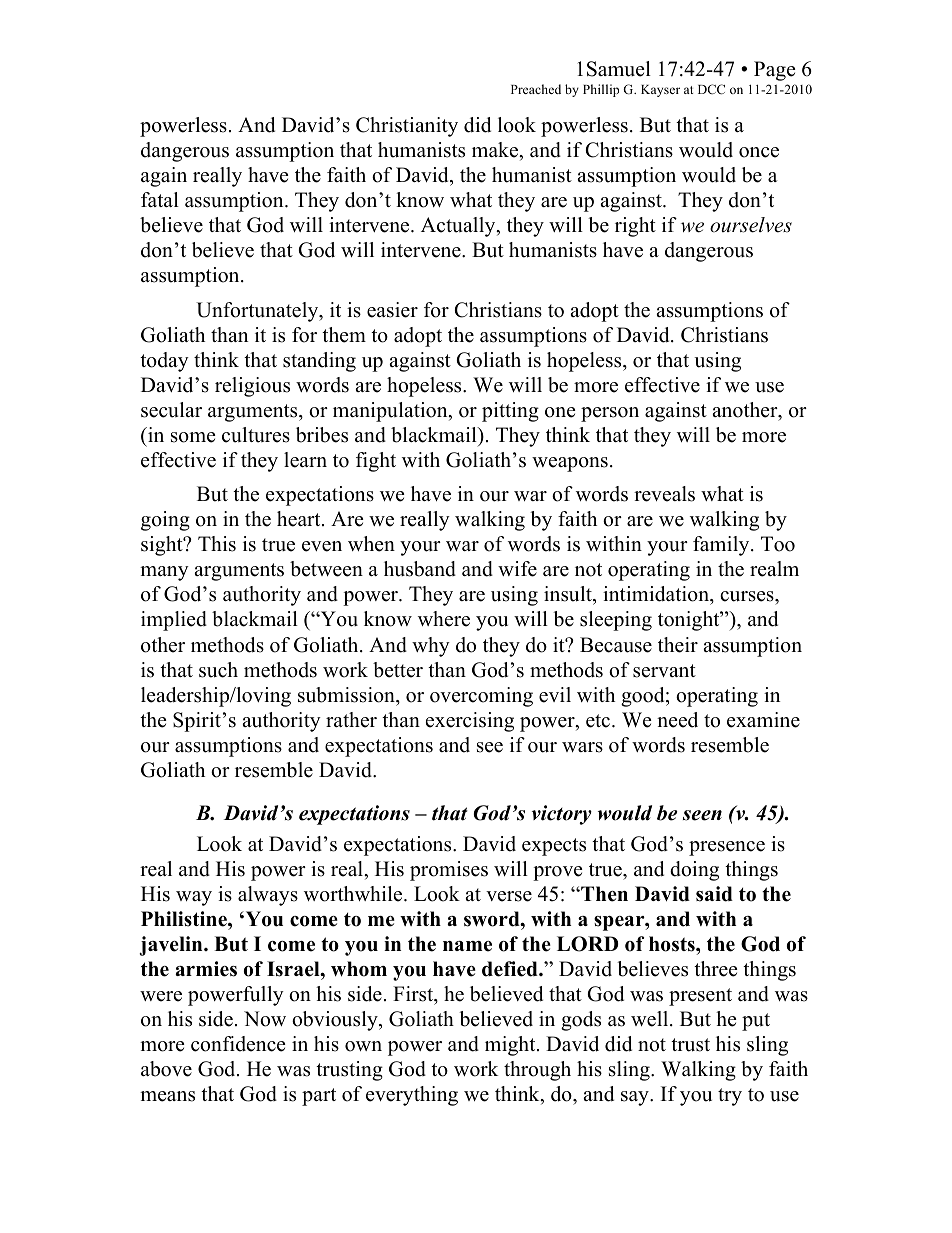 This image has height=1233, width=952. I want to click on such, so click(218, 670).
